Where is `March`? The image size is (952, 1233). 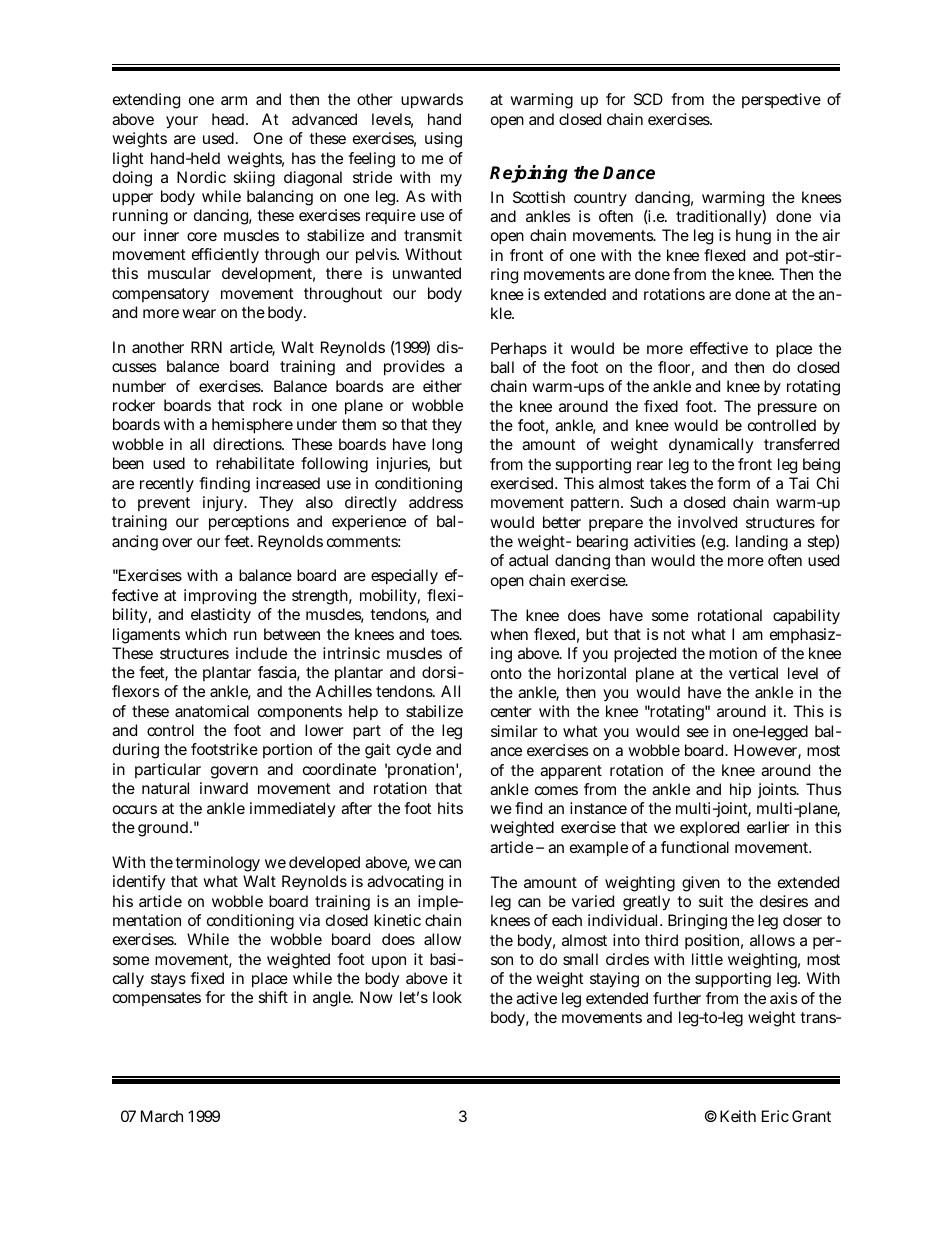 March is located at coordinates (162, 1116).
